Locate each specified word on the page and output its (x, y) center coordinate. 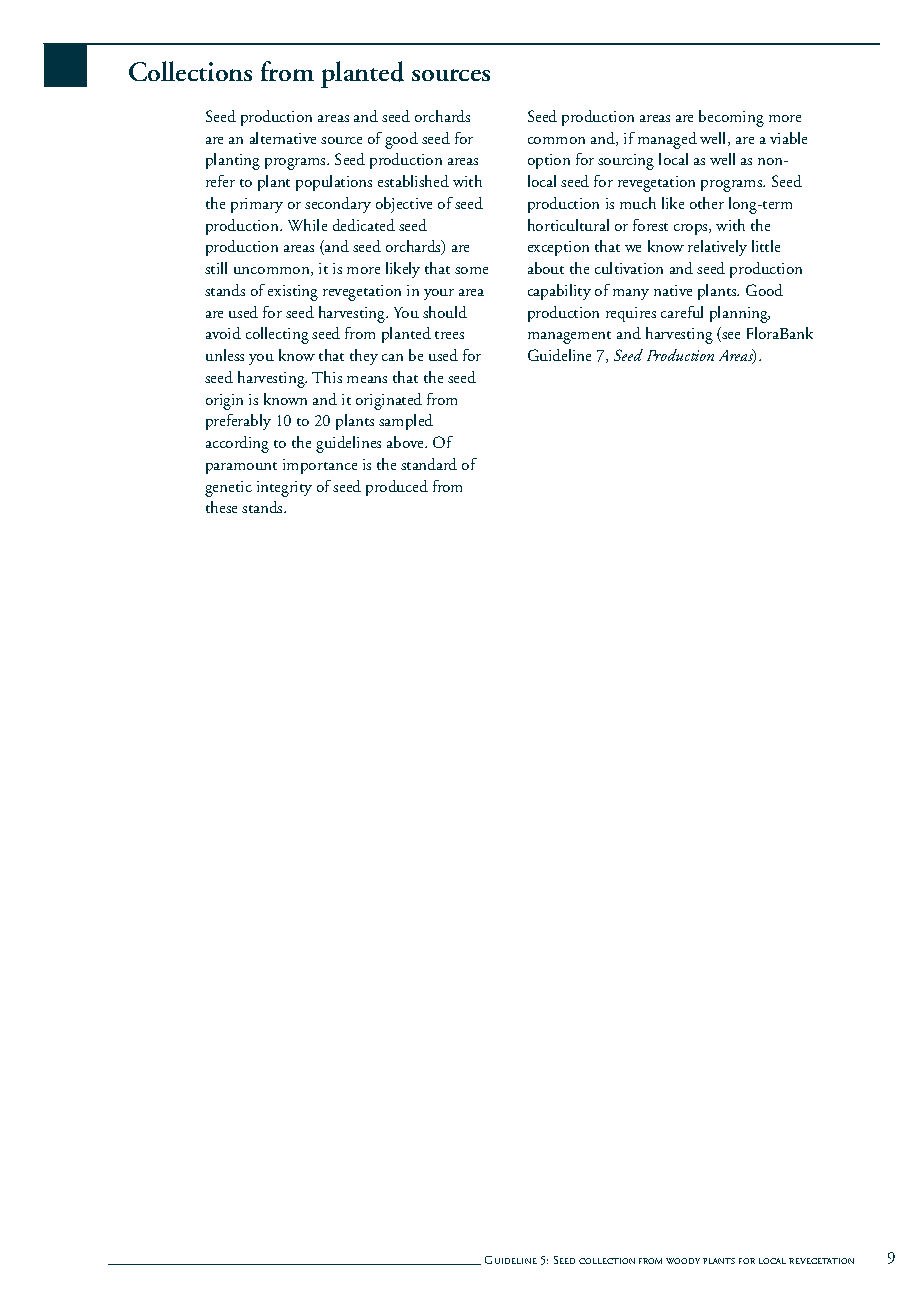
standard (429, 464)
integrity (284, 489)
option (549, 161)
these (221, 507)
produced (397, 488)
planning (740, 314)
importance (320, 466)
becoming (731, 118)
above (406, 442)
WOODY (683, 1261)
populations (334, 183)
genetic (228, 489)
